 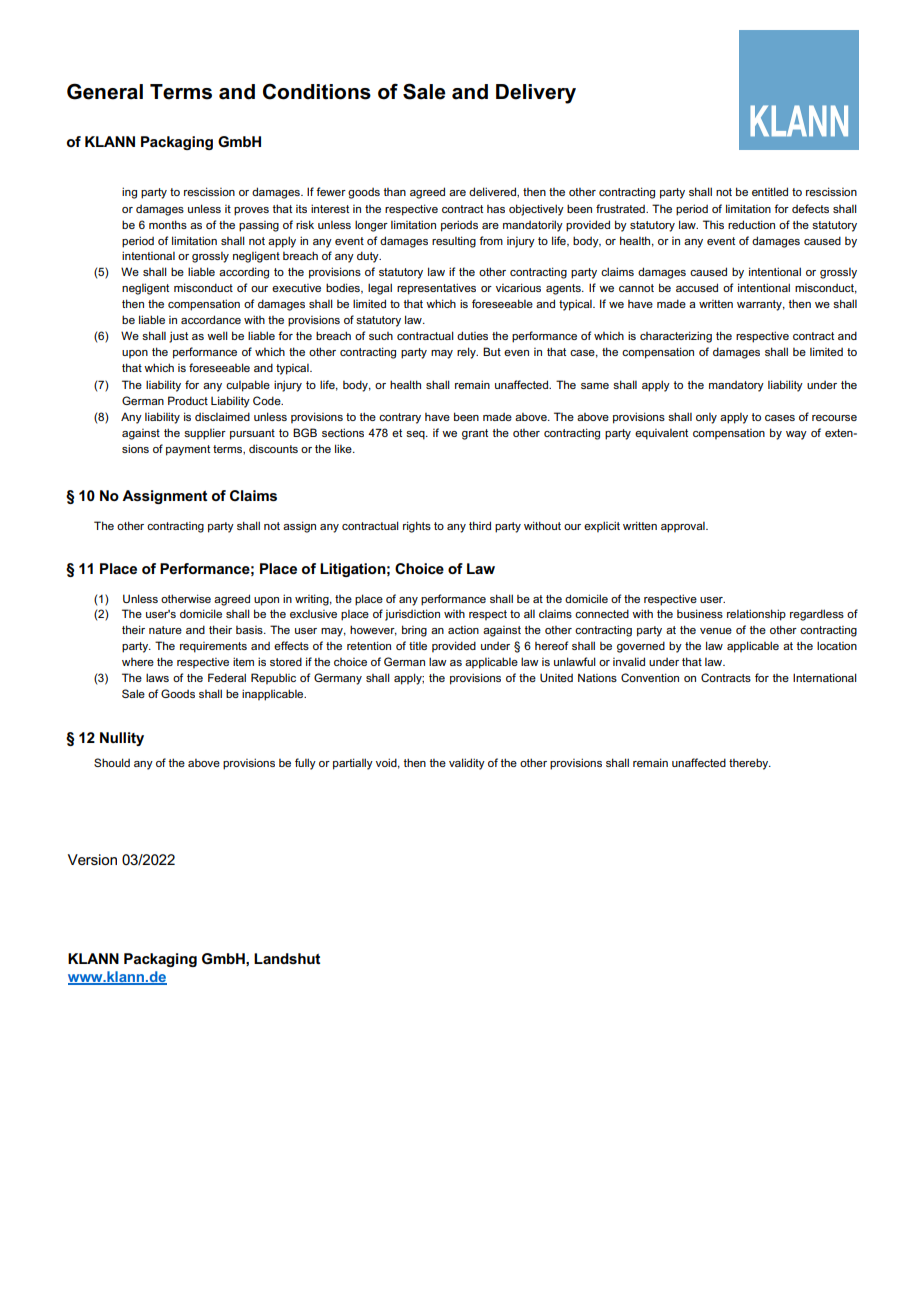 What do you see at coordinates (536, 94) in the screenshot?
I see `Delivery` at bounding box center [536, 94].
